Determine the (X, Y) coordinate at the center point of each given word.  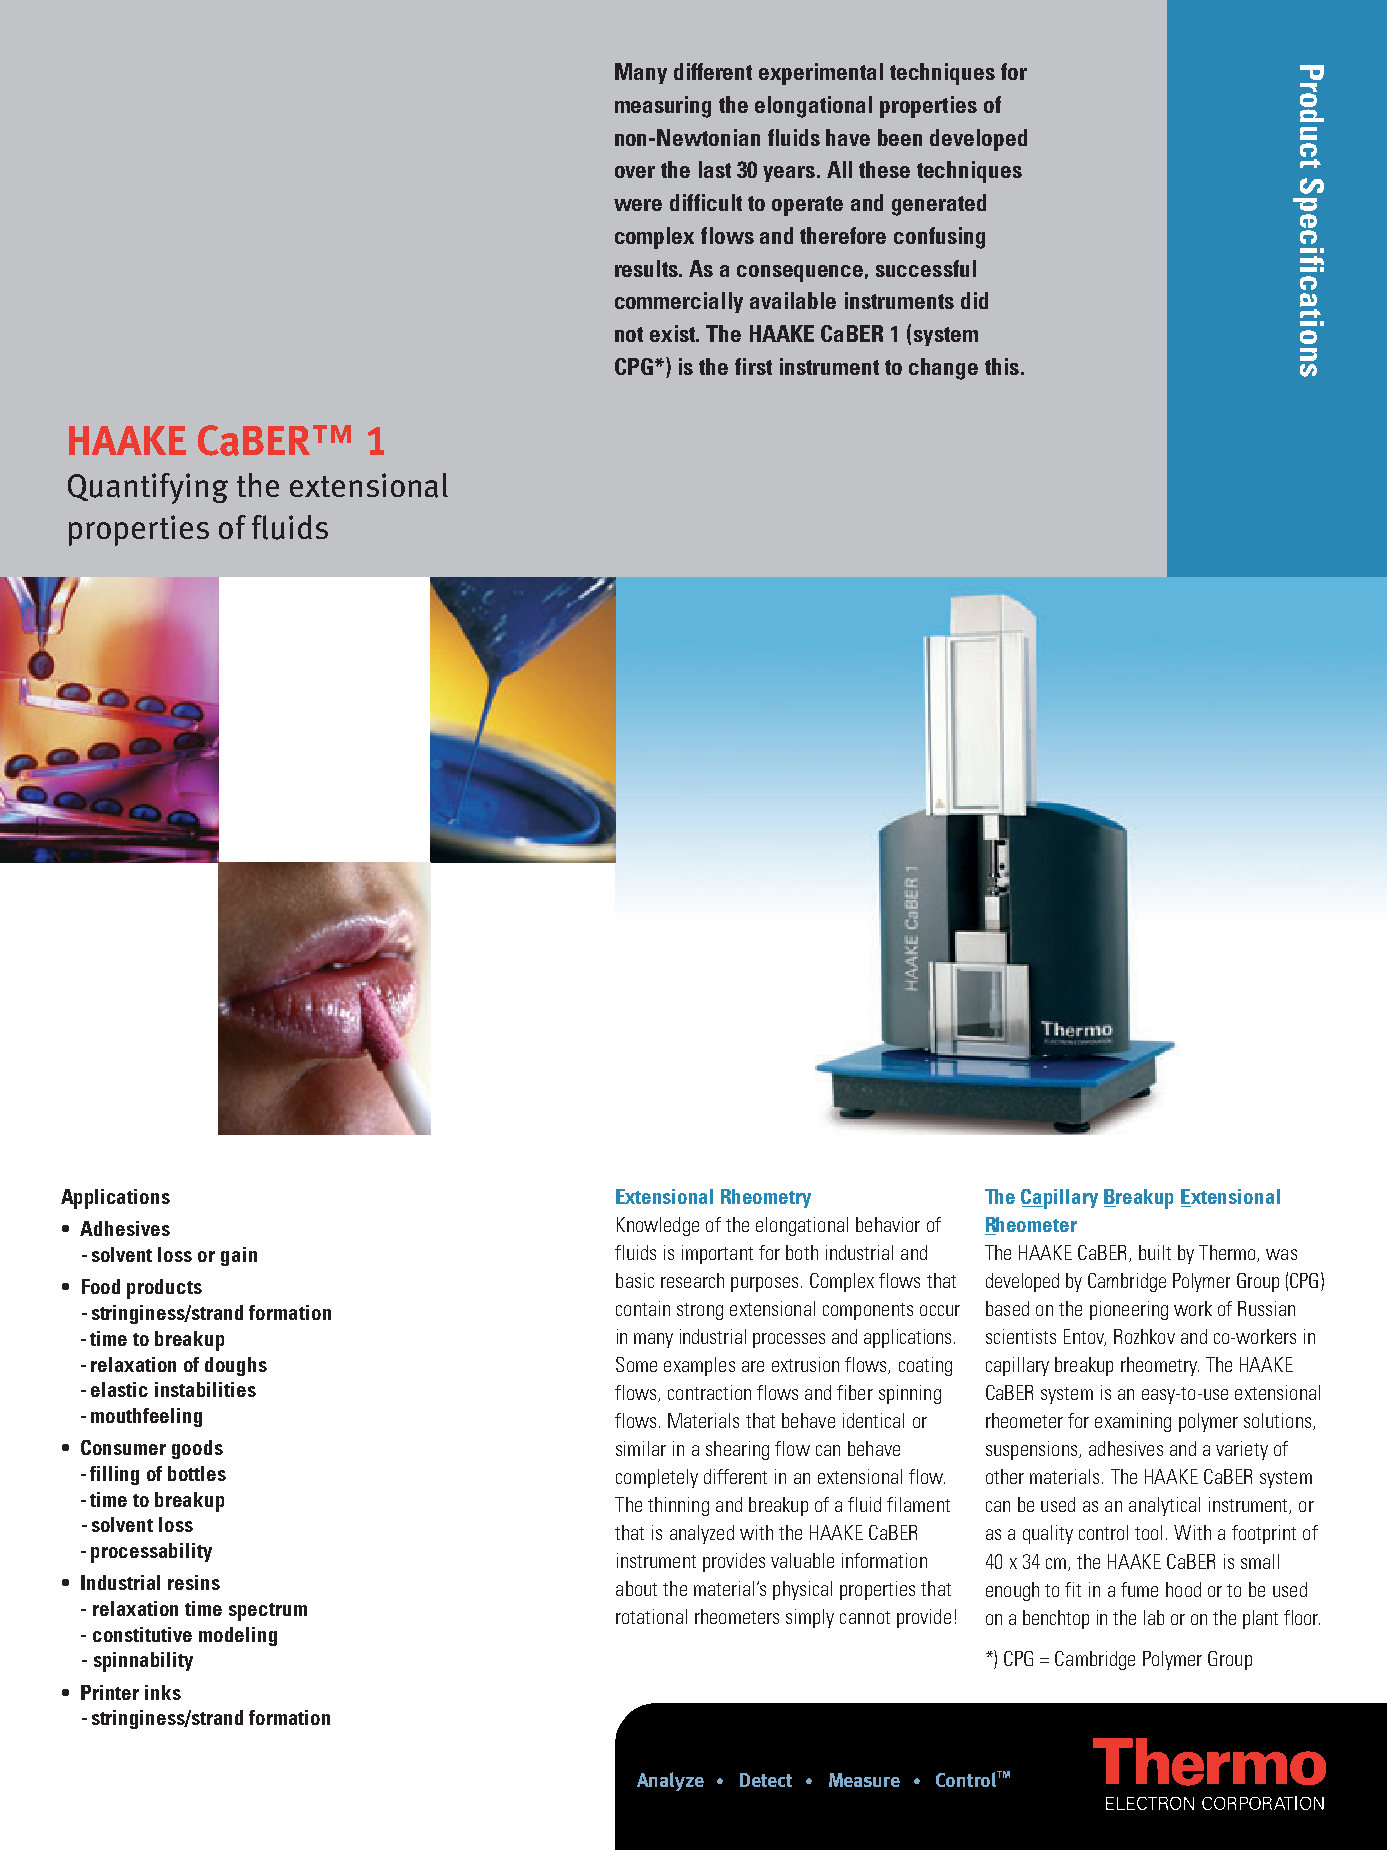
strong (700, 1311)
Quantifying (148, 488)
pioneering (1129, 1310)
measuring (663, 107)
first (753, 366)
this (1002, 366)
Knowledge (658, 1226)
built (1155, 1252)
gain (239, 1256)
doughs (236, 1366)
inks (163, 1692)
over (635, 172)
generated (939, 205)
